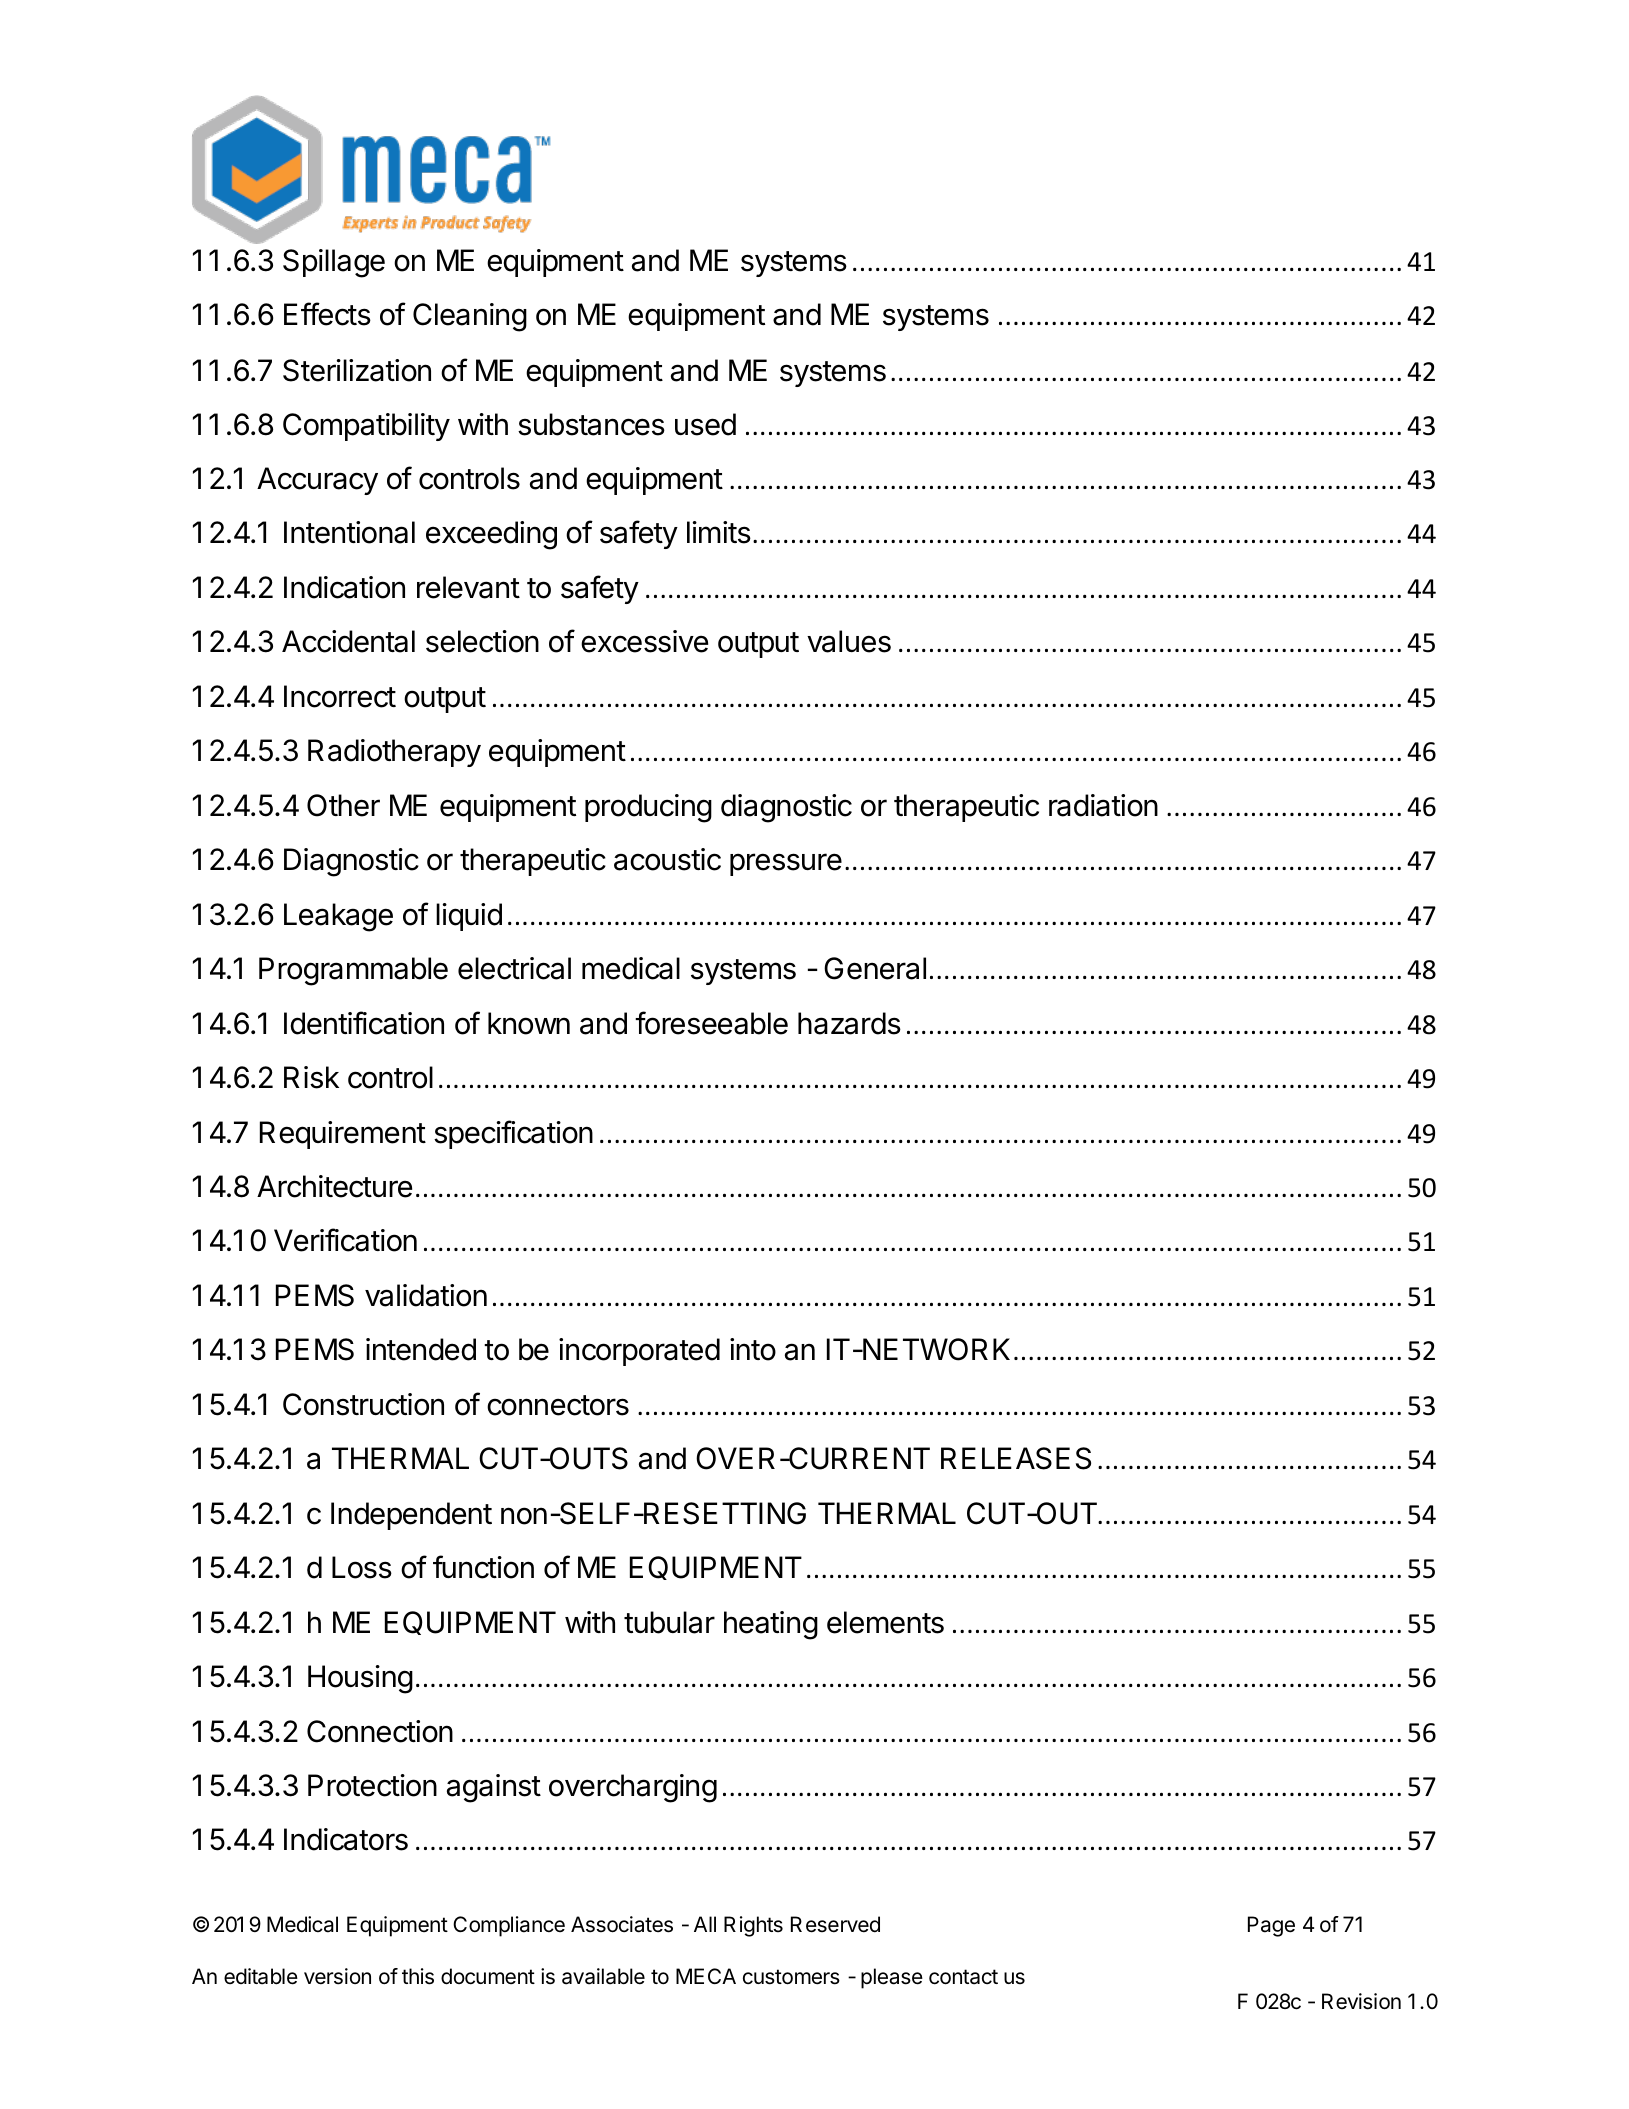  I want to click on used, so click(705, 424).
